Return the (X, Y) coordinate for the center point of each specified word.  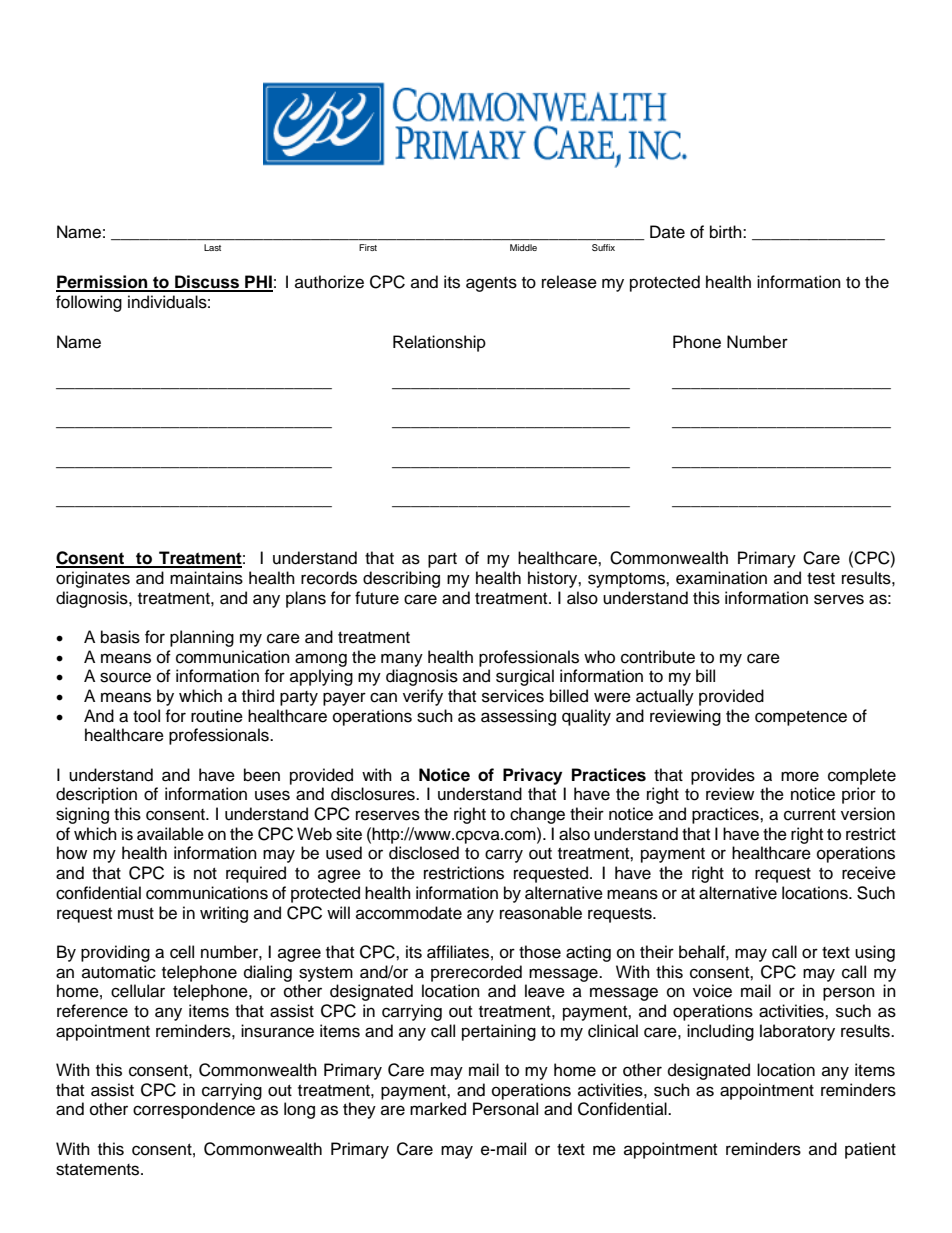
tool (146, 716)
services (513, 696)
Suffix (603, 247)
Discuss (207, 283)
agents (491, 284)
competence (801, 718)
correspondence (194, 1110)
